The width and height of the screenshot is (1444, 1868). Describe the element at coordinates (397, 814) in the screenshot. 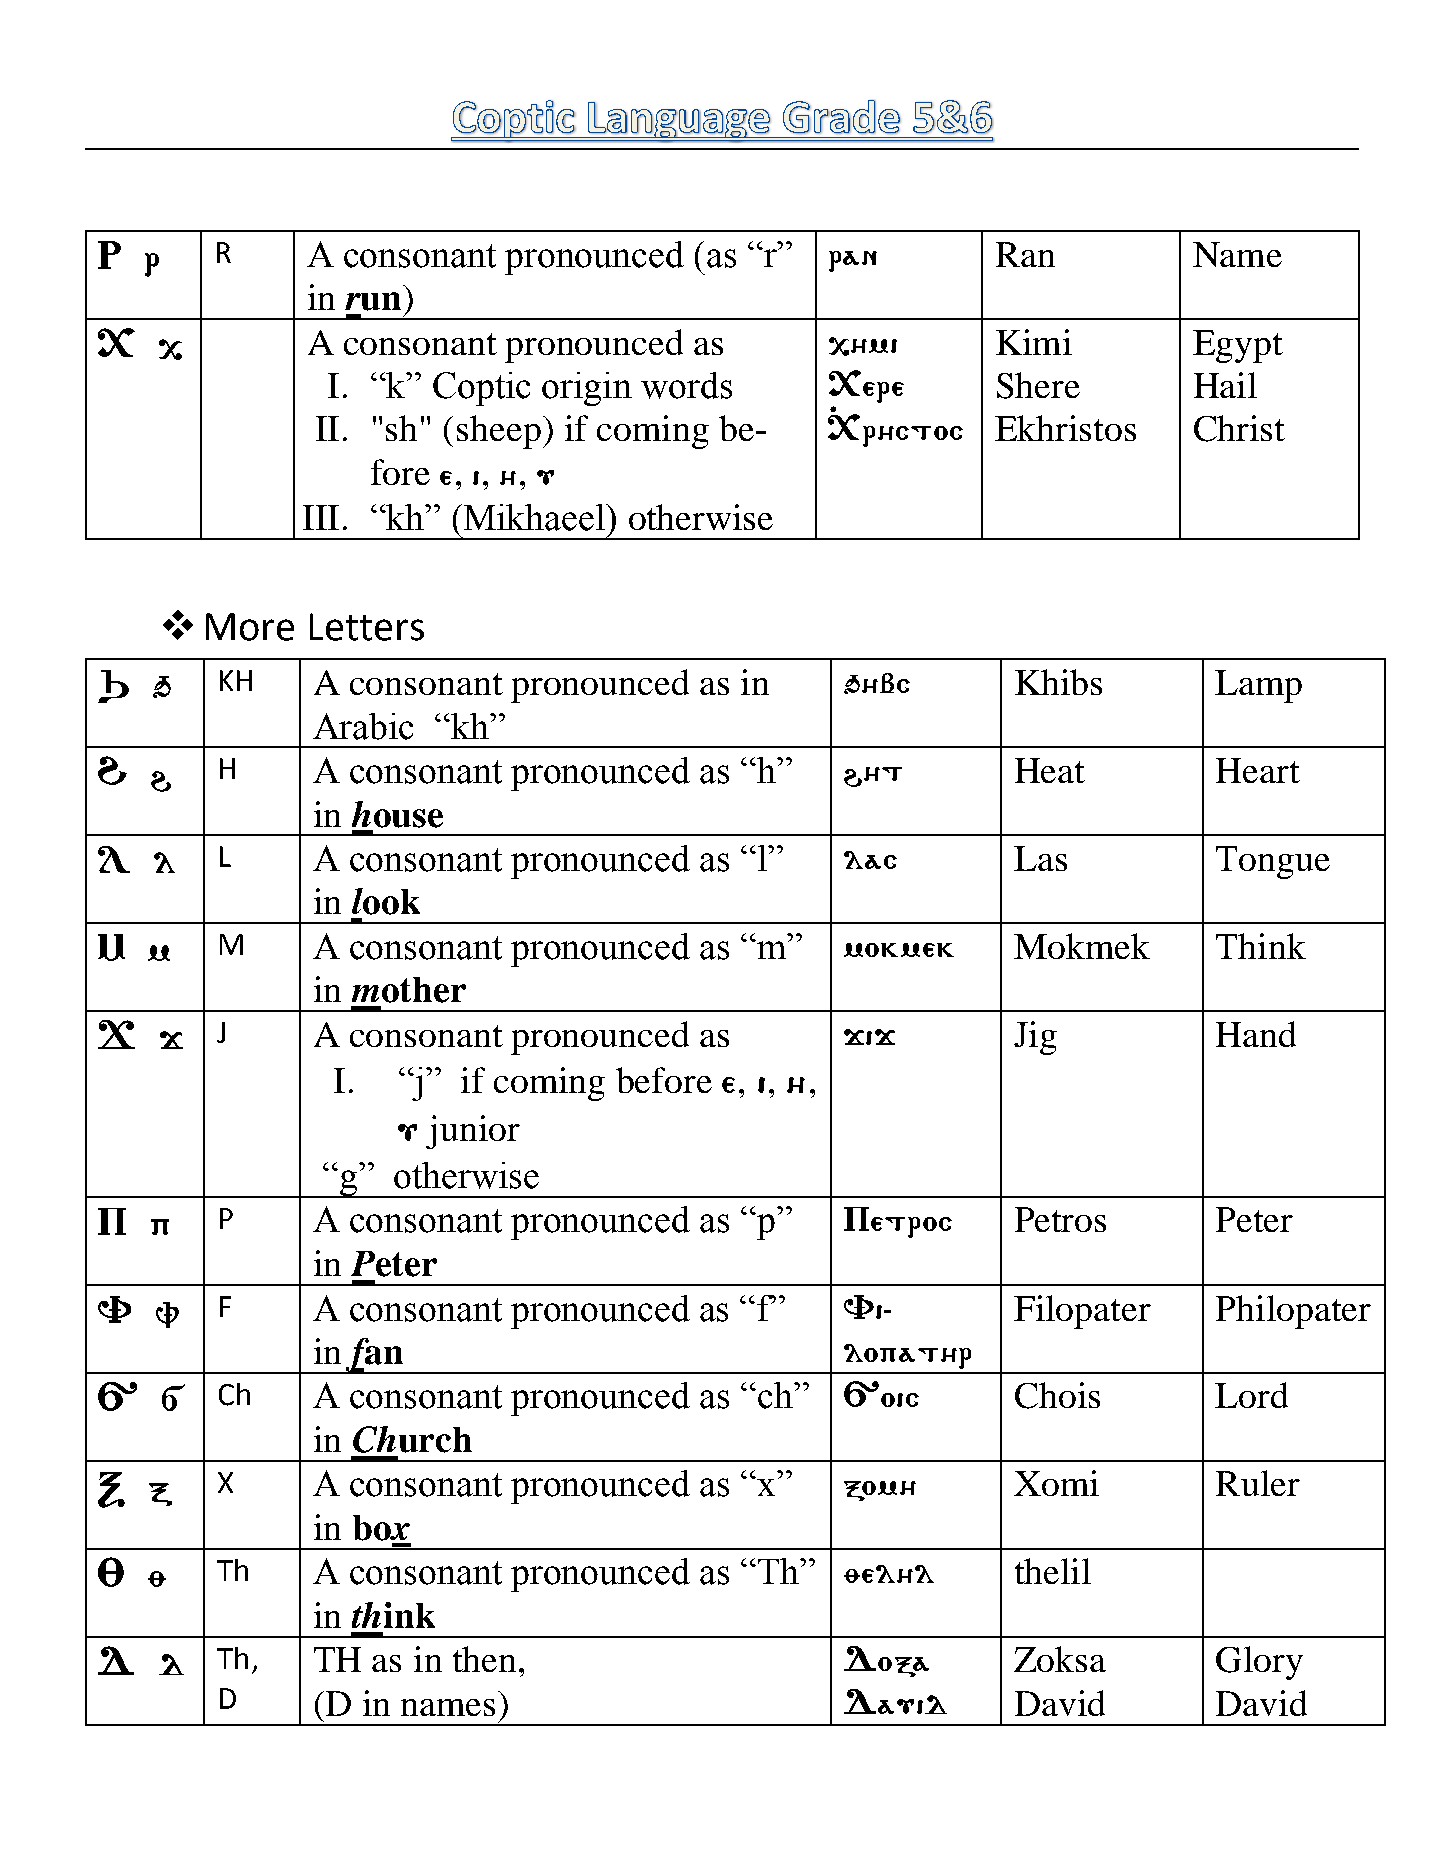

I see `house` at that location.
